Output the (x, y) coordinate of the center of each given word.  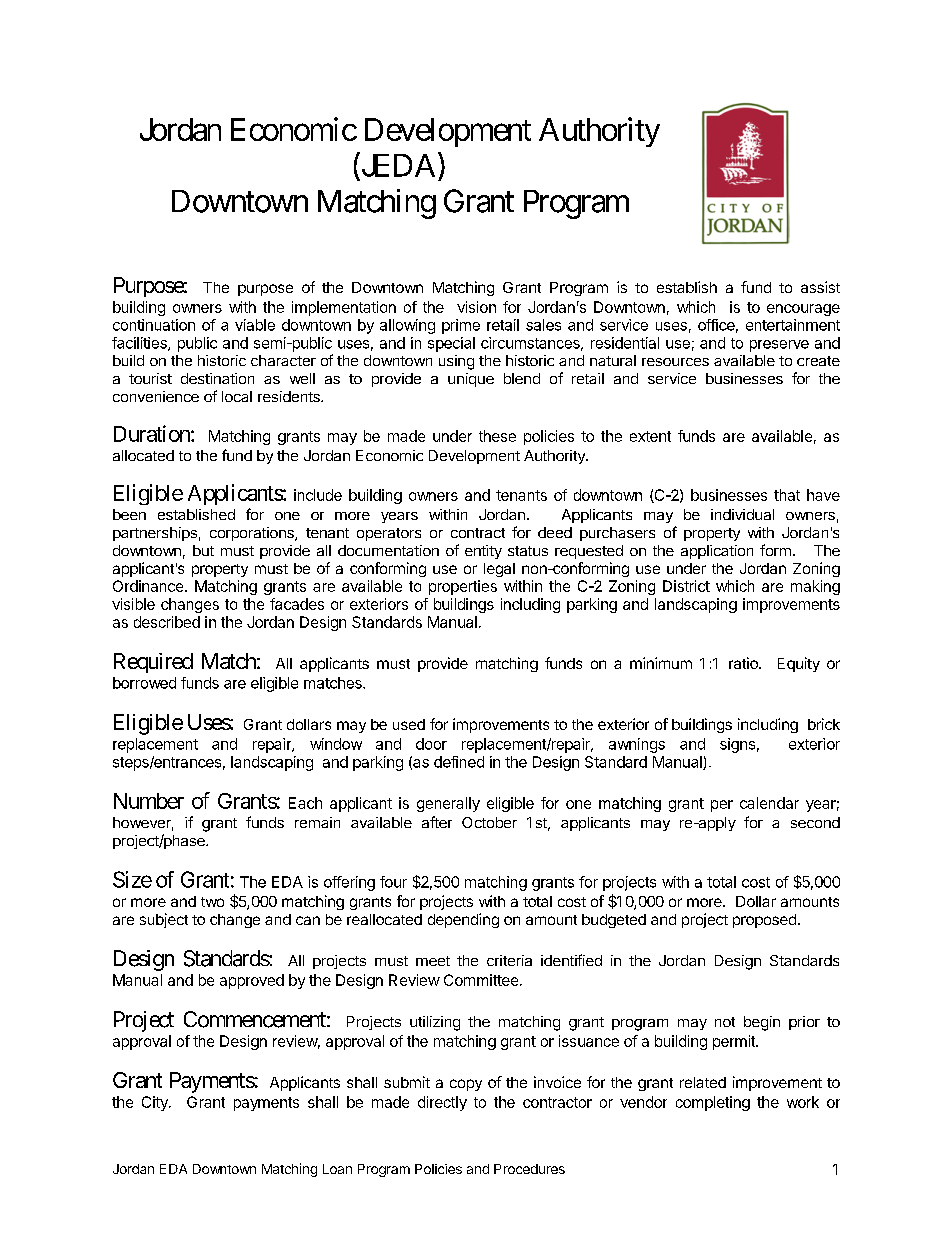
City (156, 1103)
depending (463, 920)
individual (742, 514)
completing (713, 1103)
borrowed (144, 683)
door (431, 744)
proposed (764, 921)
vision (476, 307)
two (212, 902)
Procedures (529, 1169)
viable (255, 325)
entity (483, 552)
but (203, 550)
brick (824, 724)
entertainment (793, 325)
